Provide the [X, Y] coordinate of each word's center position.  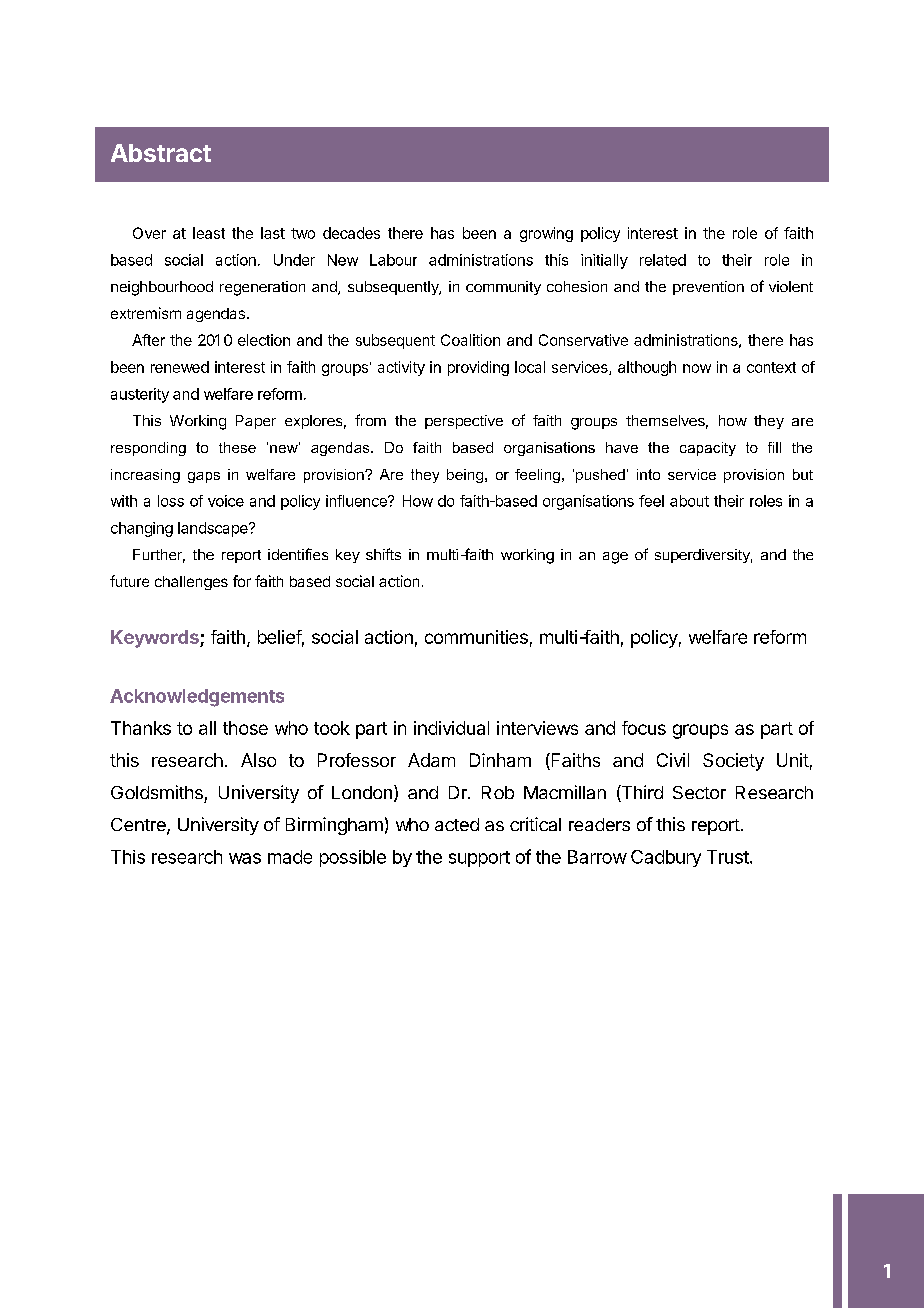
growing [546, 234]
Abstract [161, 153]
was [245, 858]
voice [226, 501]
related [663, 260]
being [465, 476]
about [689, 501]
